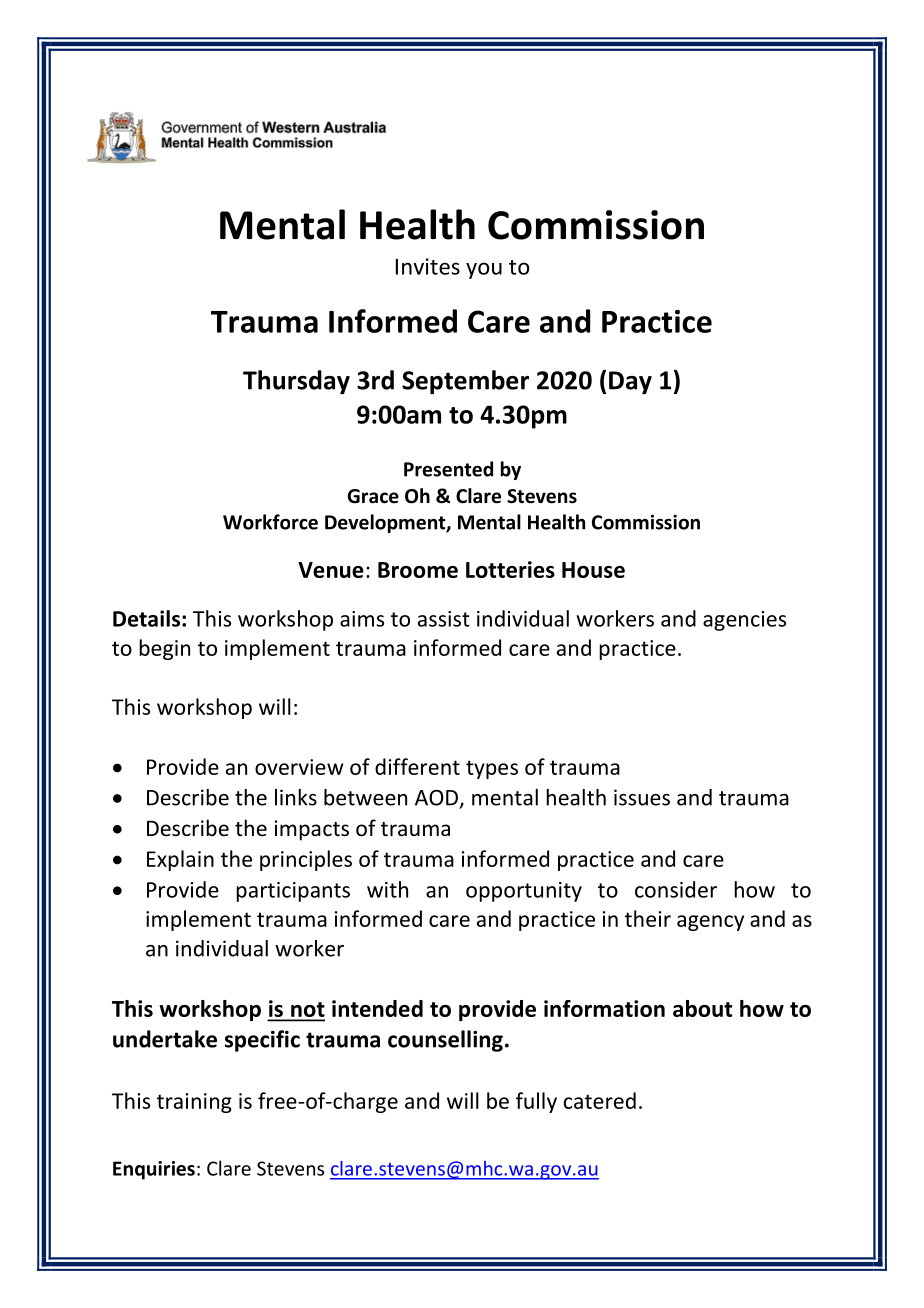 This image has width=924, height=1308. I want to click on you, so click(484, 270).
